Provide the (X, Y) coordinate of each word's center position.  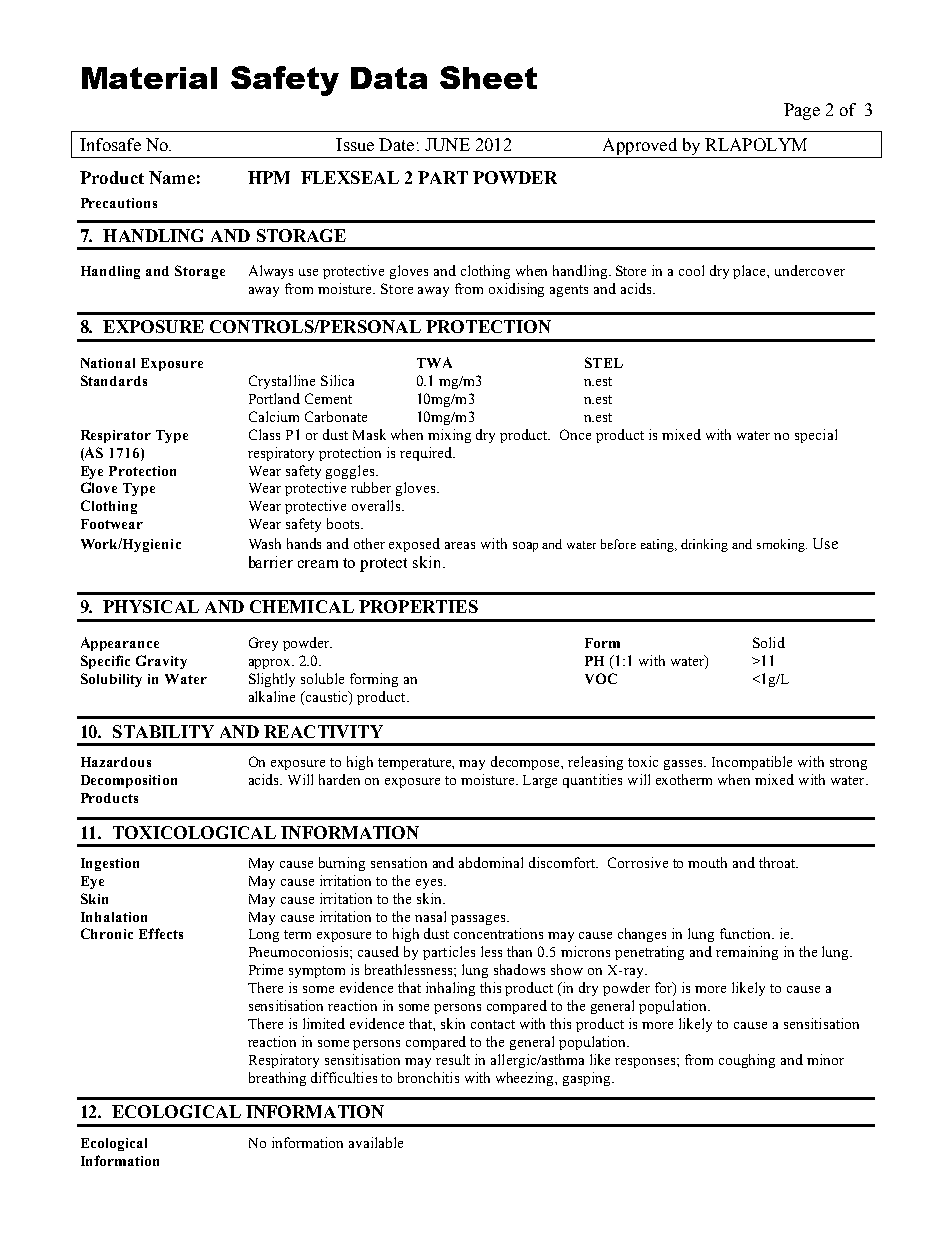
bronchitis (428, 1077)
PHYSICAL (151, 606)
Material (149, 78)
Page (802, 111)
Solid (769, 642)
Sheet (488, 77)
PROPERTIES (418, 606)
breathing (277, 1079)
